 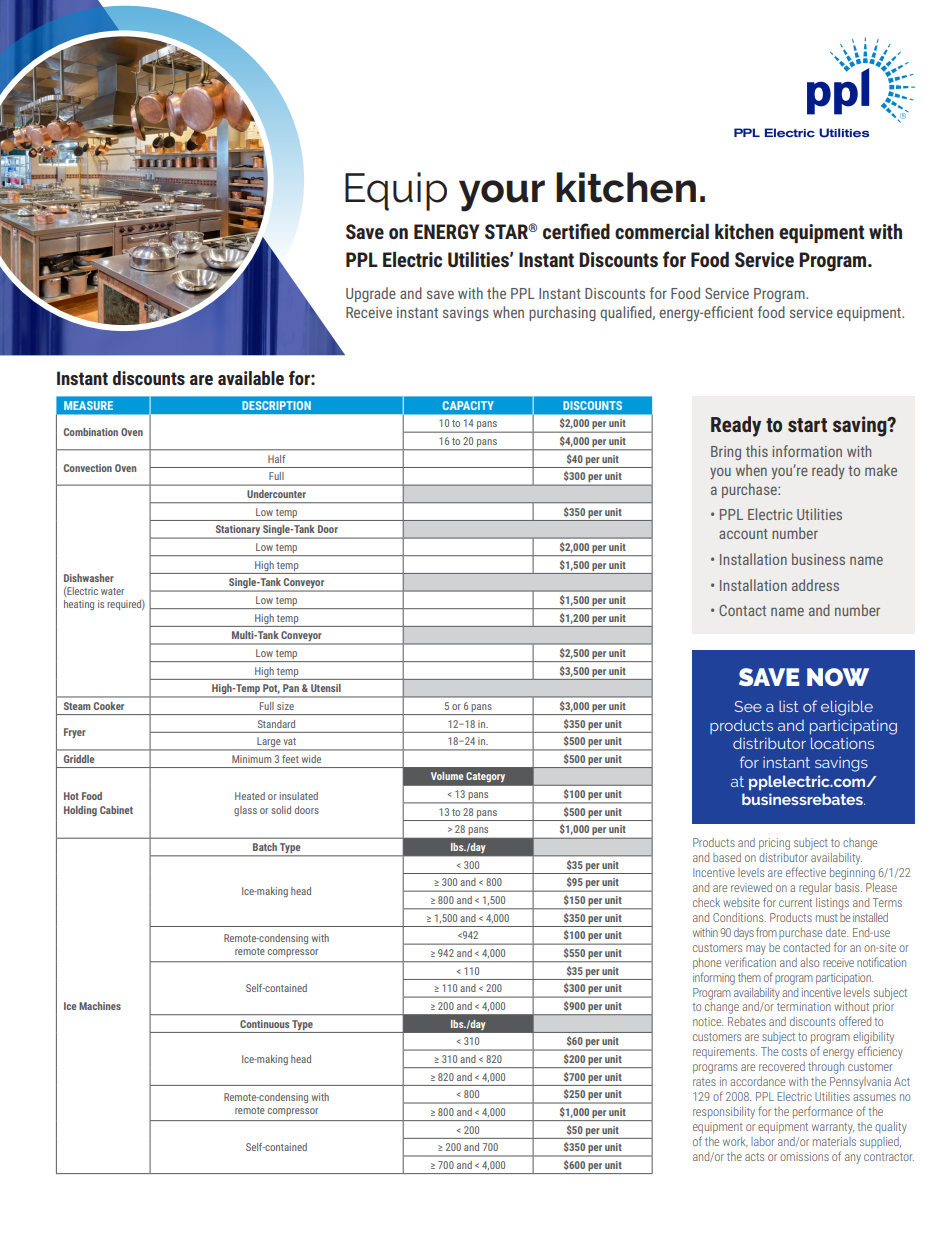 What do you see at coordinates (371, 294) in the image?
I see `Upgrade` at bounding box center [371, 294].
